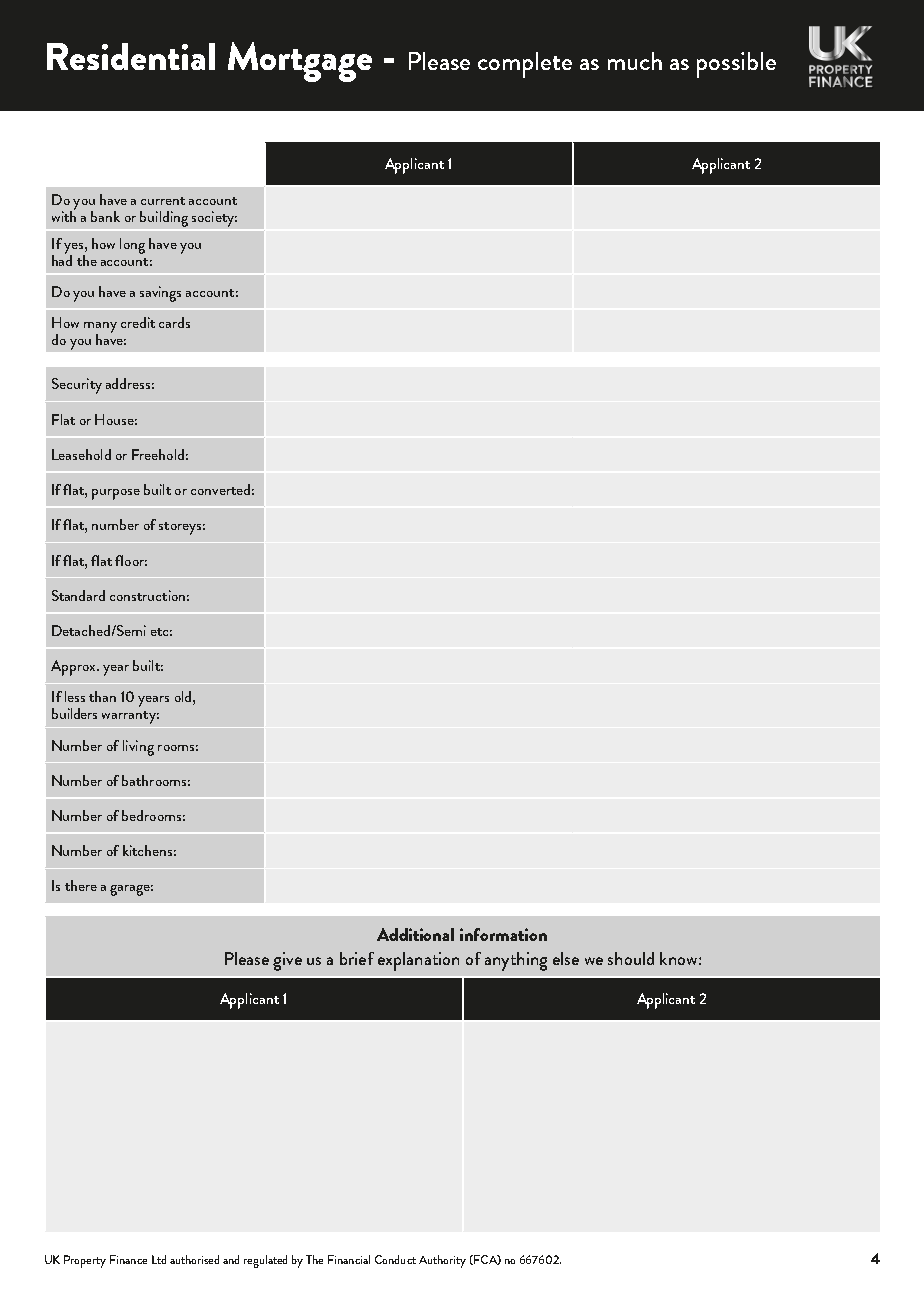 This screenshot has width=924, height=1308. Describe the element at coordinates (102, 696) in the screenshot. I see `than` at that location.
